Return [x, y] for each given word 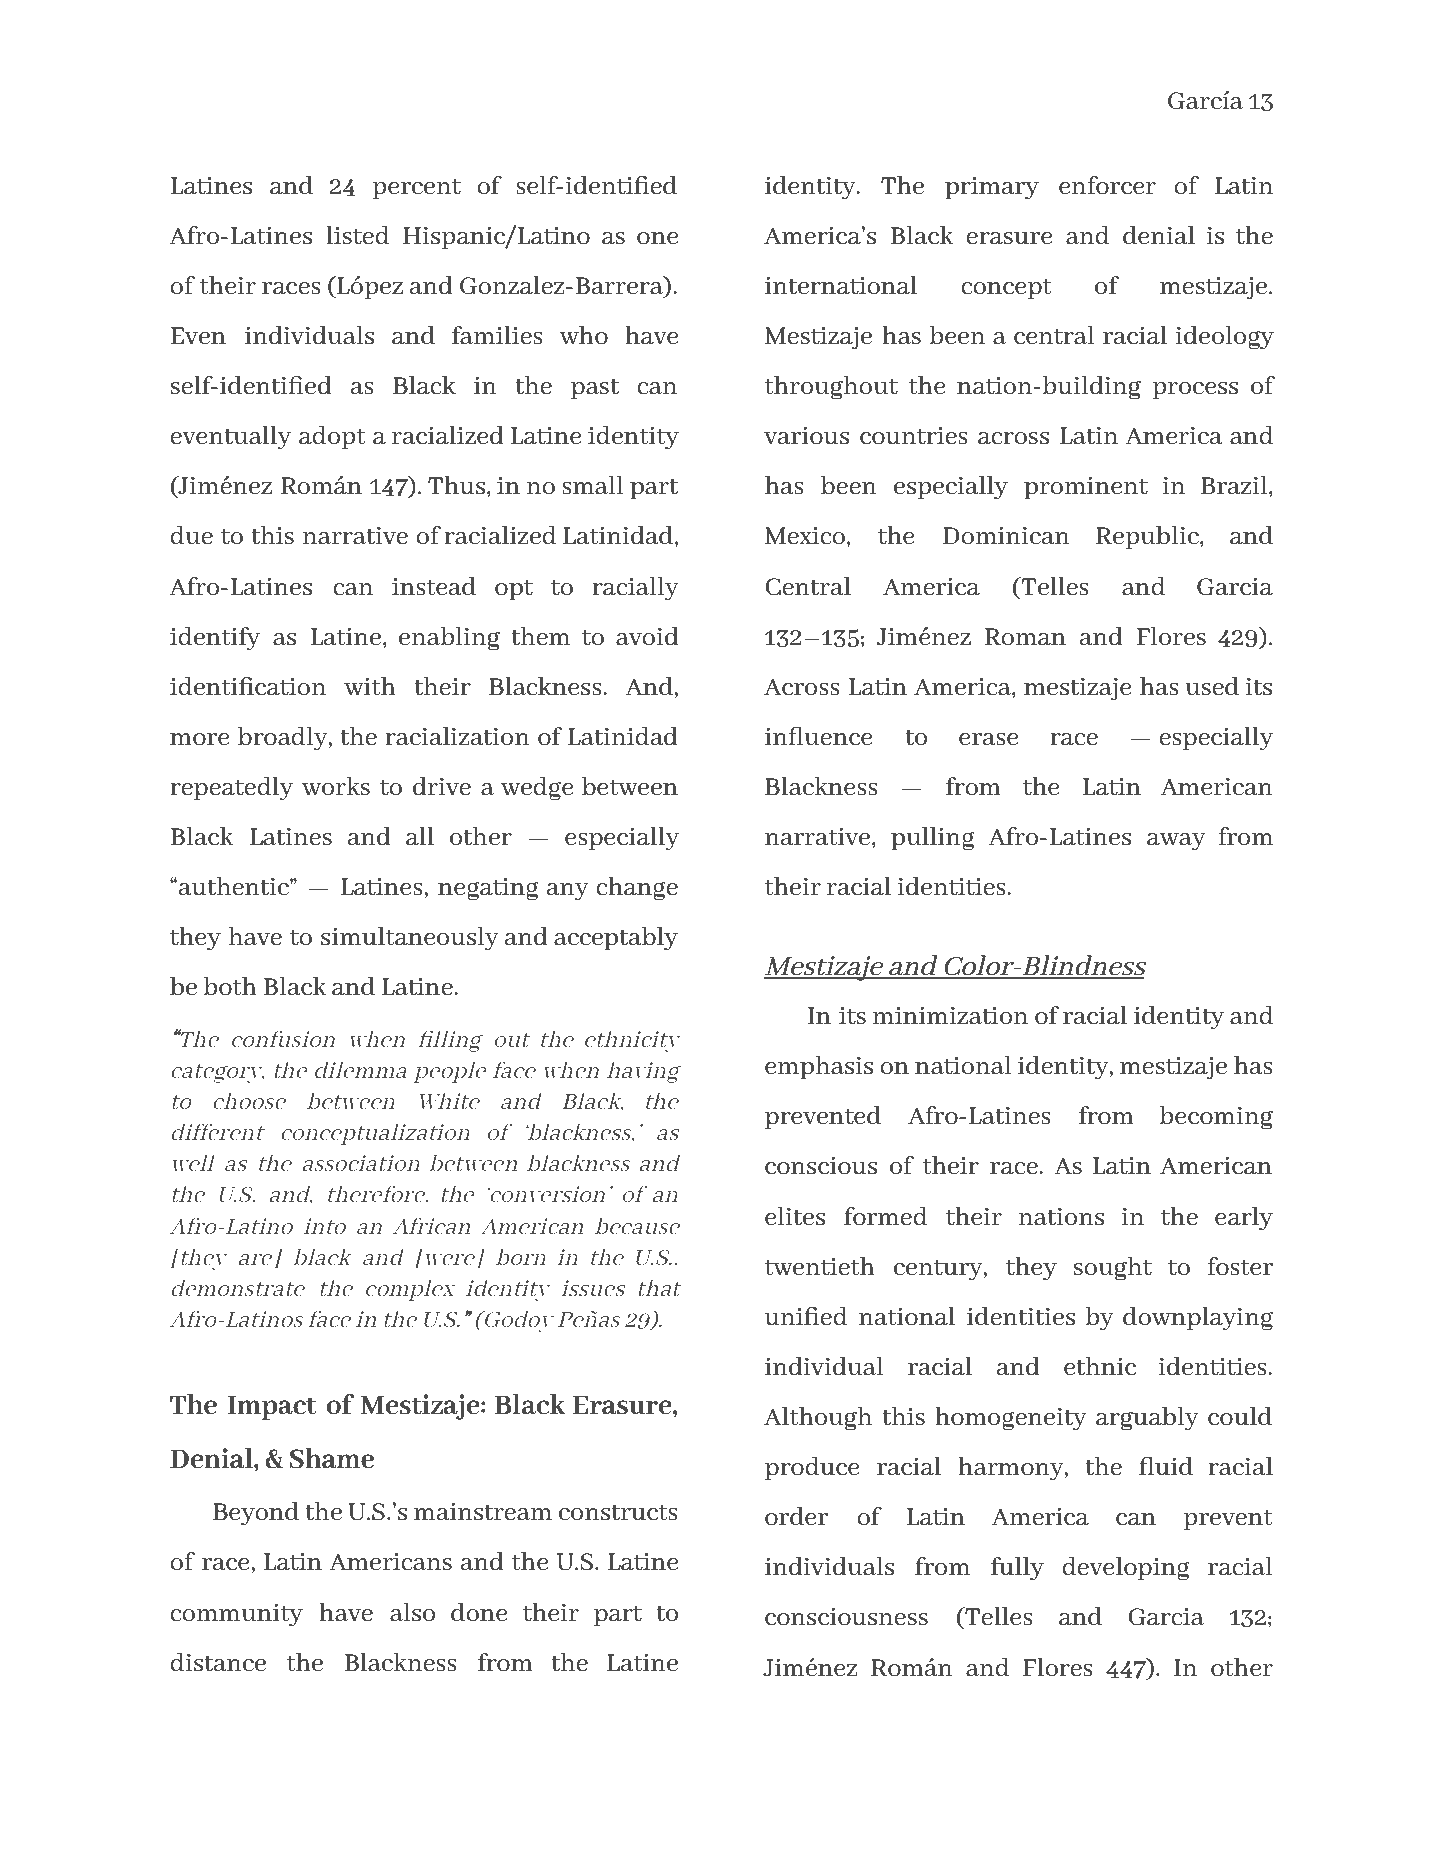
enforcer [1107, 185]
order [796, 1516]
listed [357, 235]
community [236, 1615]
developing [1126, 1569]
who [584, 335]
